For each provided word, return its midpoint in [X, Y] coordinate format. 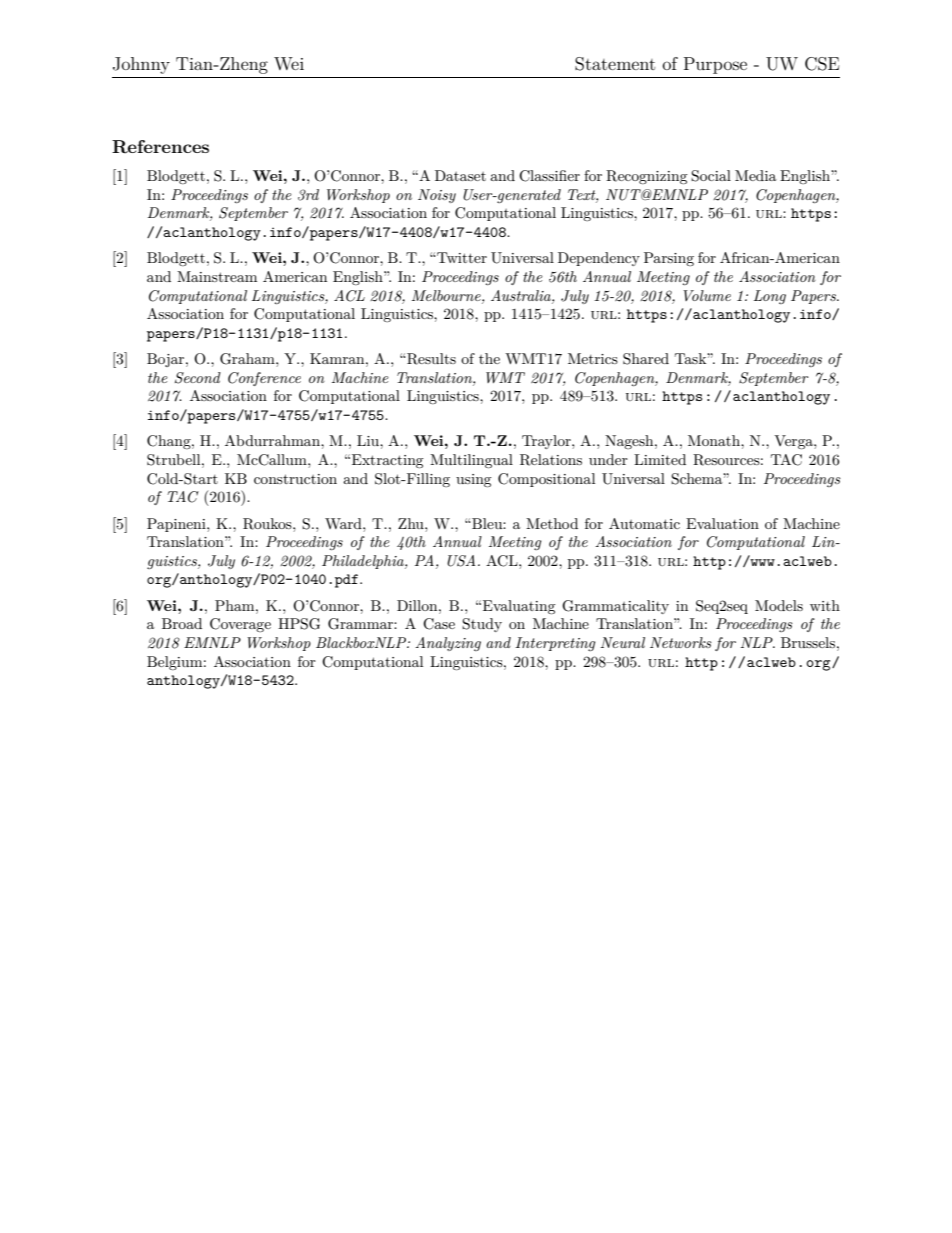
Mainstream [217, 276]
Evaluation [722, 523]
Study [482, 625]
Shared [646, 359]
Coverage [240, 625]
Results [430, 359]
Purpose [715, 65]
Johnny [141, 65]
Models [779, 605]
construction [295, 479]
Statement [615, 64]
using [474, 480]
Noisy [437, 196]
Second [198, 378]
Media [756, 175]
